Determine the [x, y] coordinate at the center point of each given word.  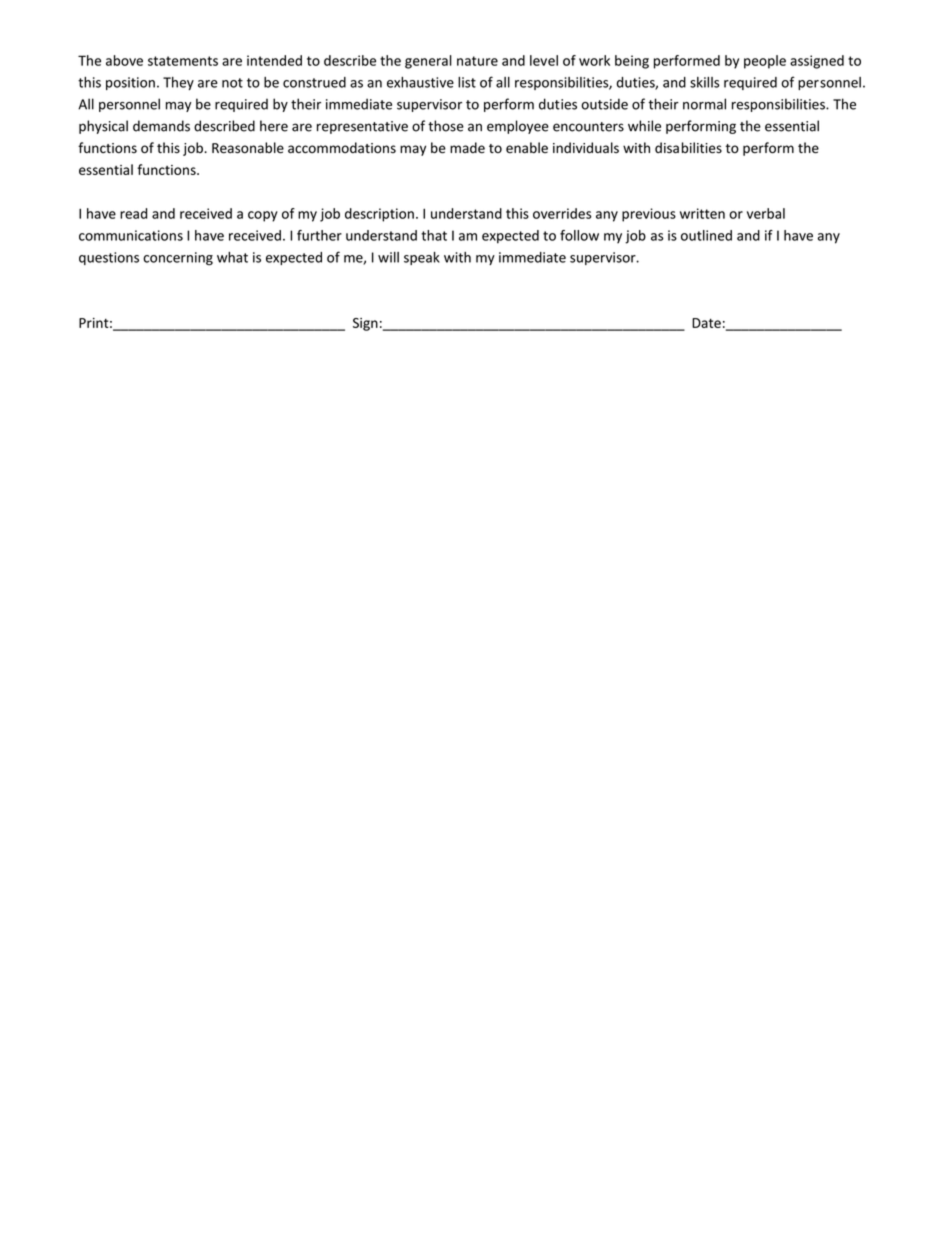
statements [183, 61]
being [632, 62]
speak [422, 258]
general [428, 62]
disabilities [688, 148]
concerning [178, 259]
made [467, 148]
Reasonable [248, 148]
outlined [706, 235]
